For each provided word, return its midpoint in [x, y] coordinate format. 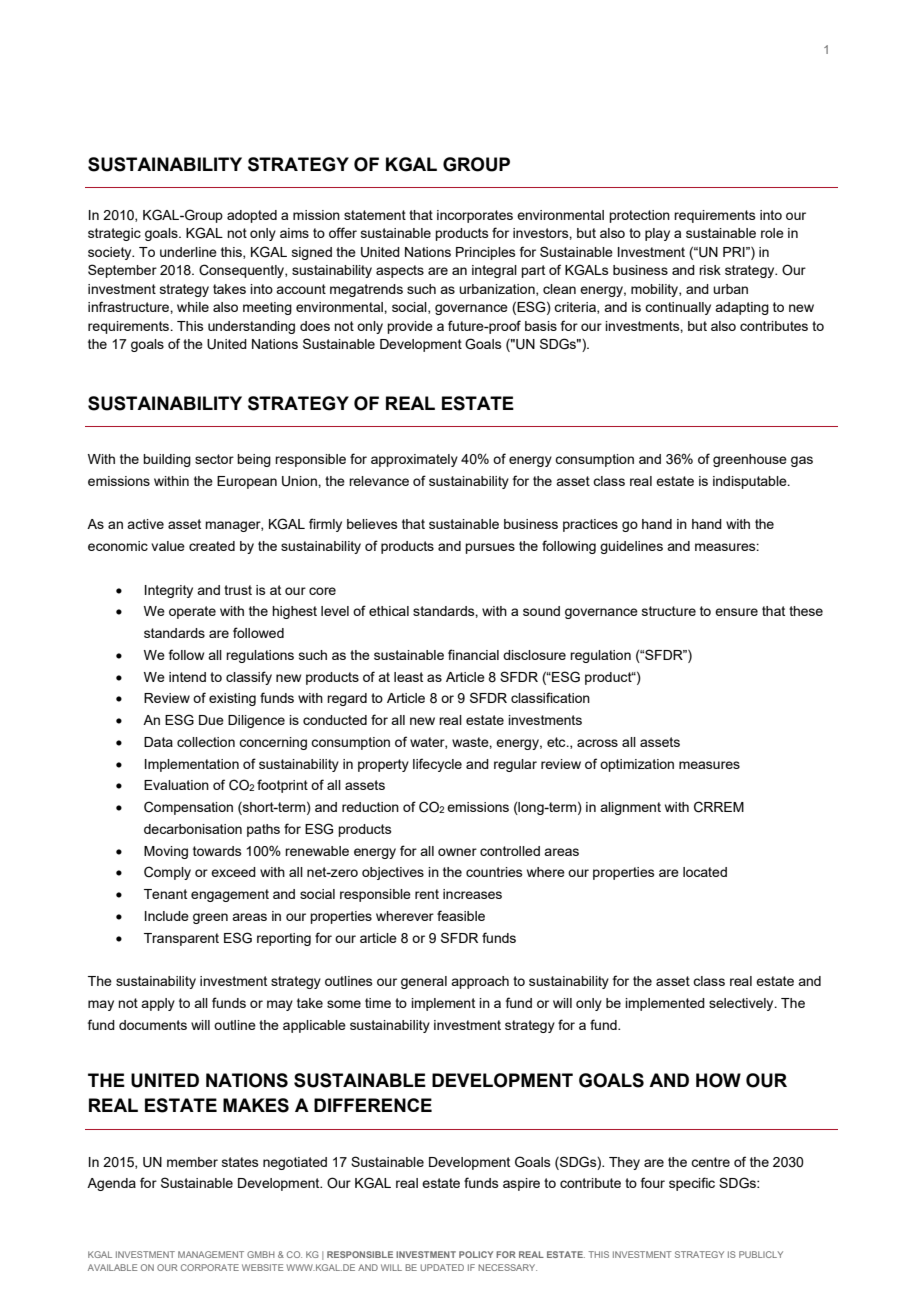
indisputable [751, 482]
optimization [637, 765]
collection [206, 742]
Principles [486, 253]
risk [710, 270]
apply [158, 1004]
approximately [414, 460]
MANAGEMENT [211, 1254]
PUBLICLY [761, 1254]
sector [214, 459]
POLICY [476, 1254]
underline [188, 252]
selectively [742, 1004]
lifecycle [437, 765]
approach [480, 982]
